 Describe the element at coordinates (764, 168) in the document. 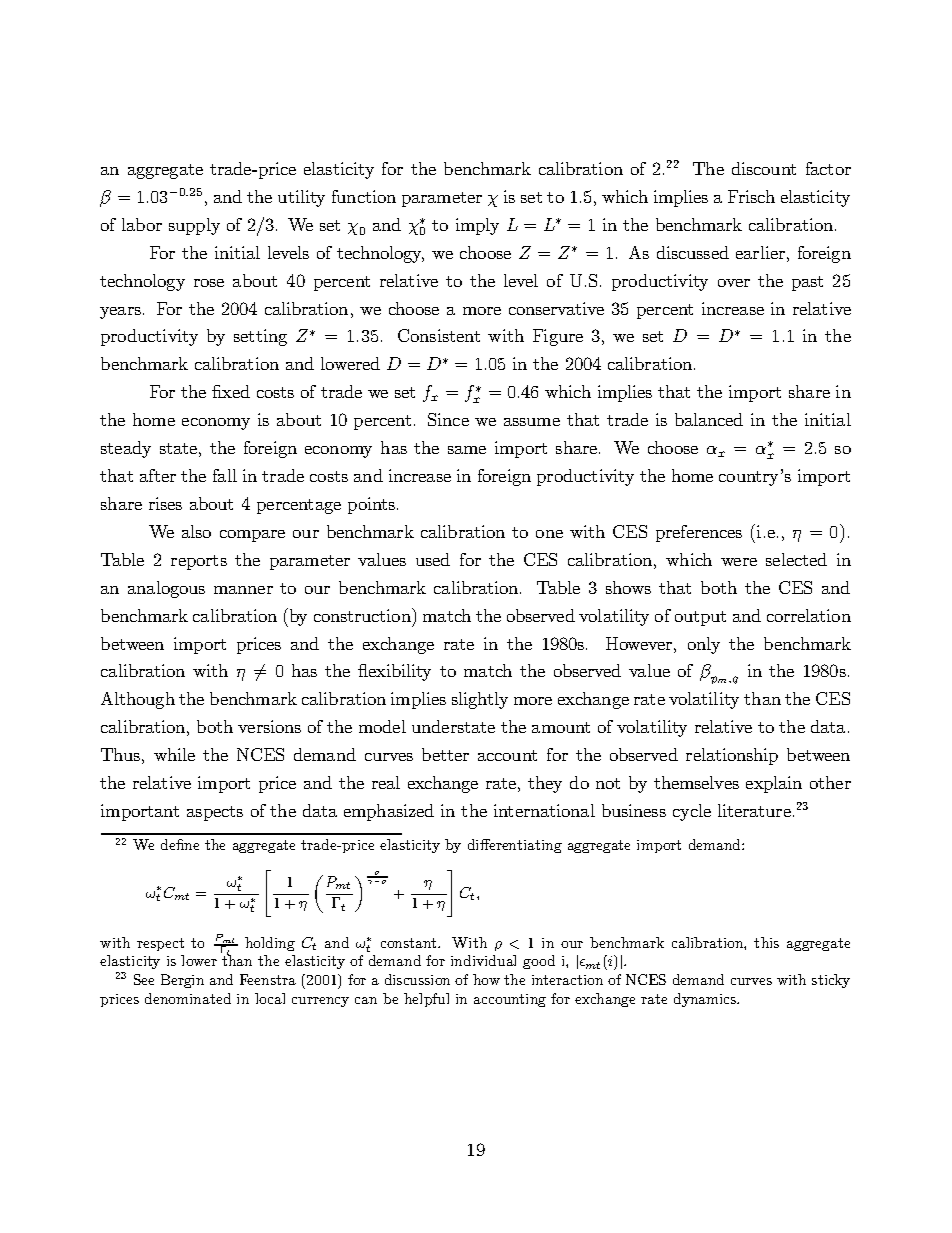

I see `discount` at that location.
